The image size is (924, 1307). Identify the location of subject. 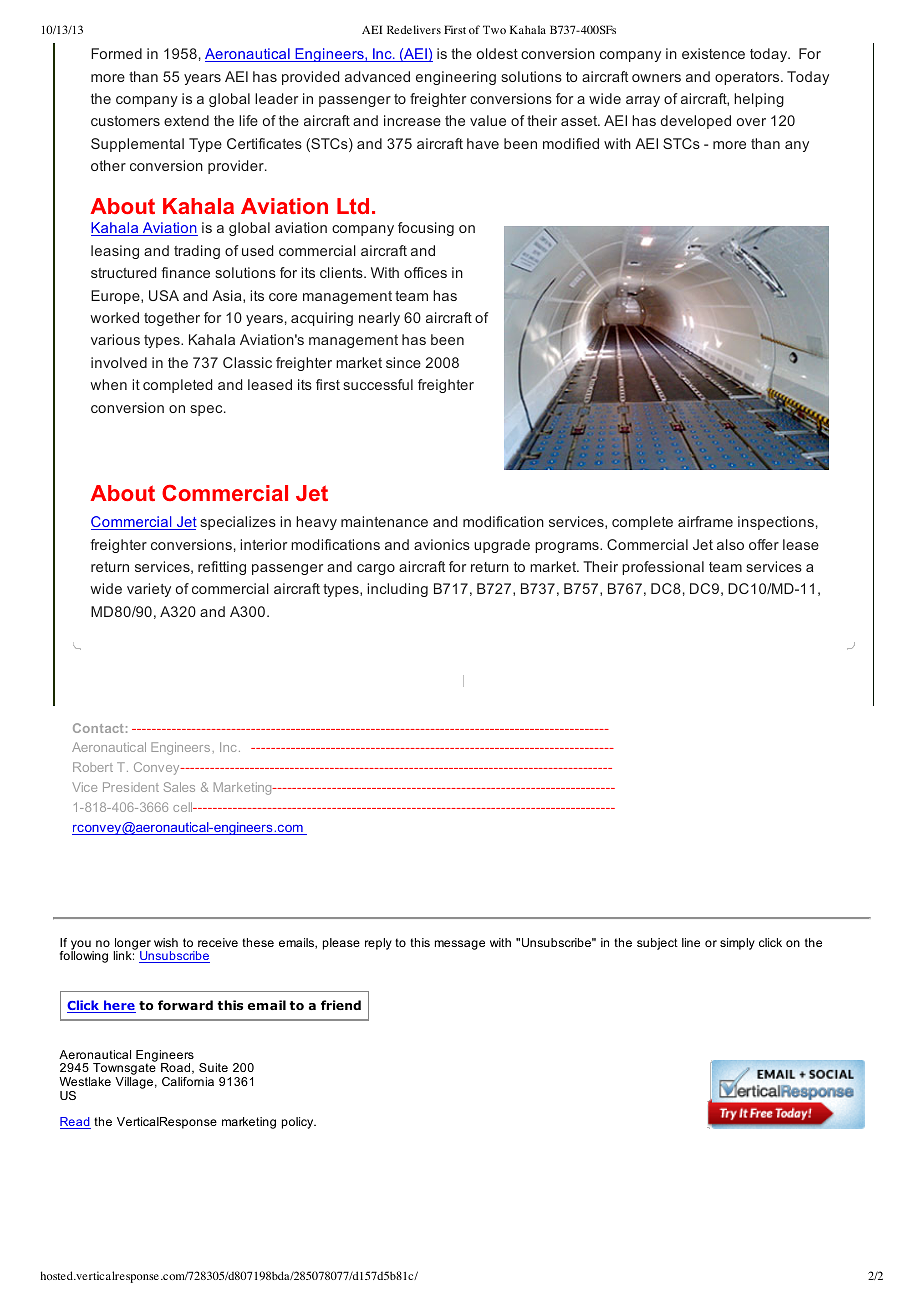
(657, 944).
